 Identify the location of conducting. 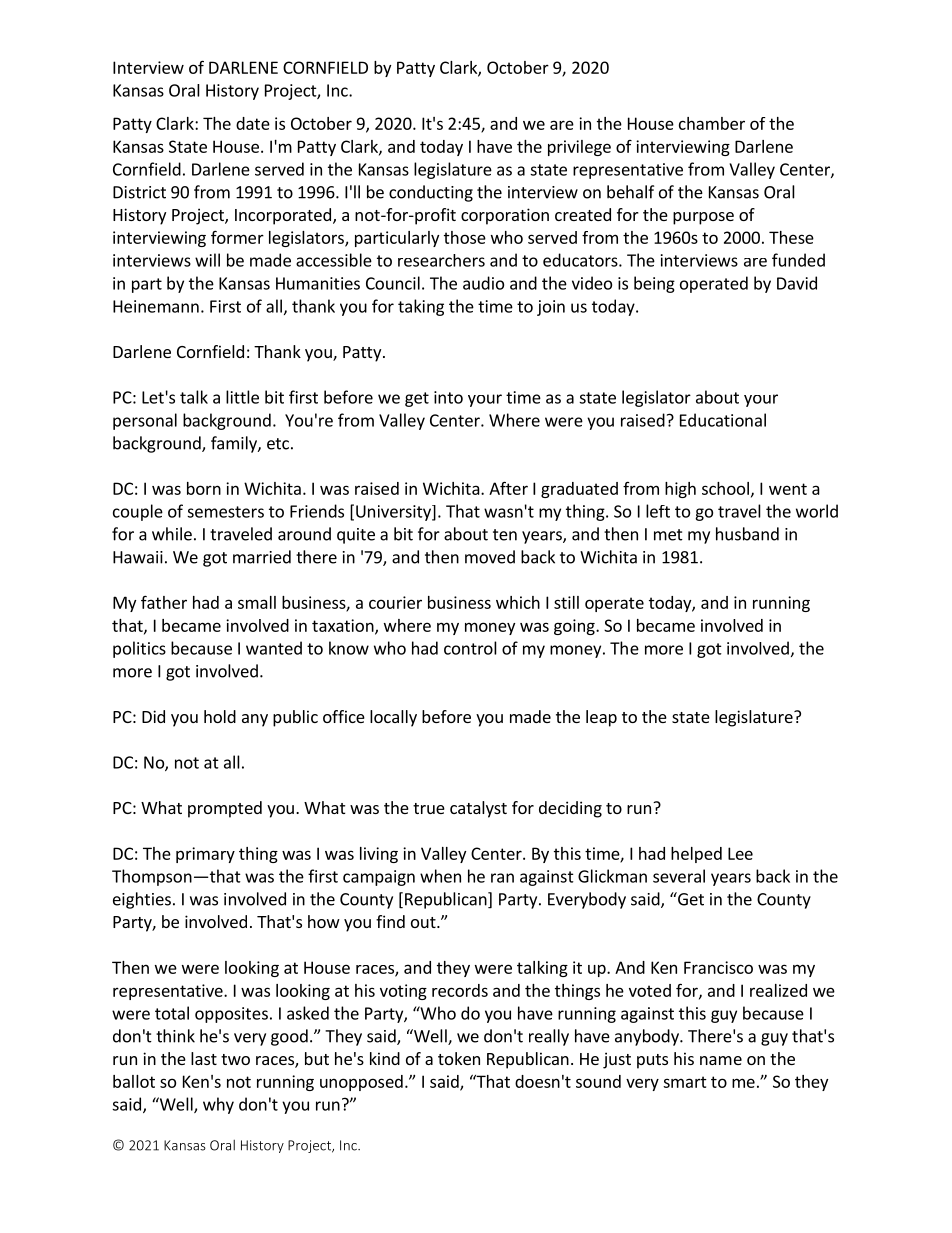
(431, 193).
